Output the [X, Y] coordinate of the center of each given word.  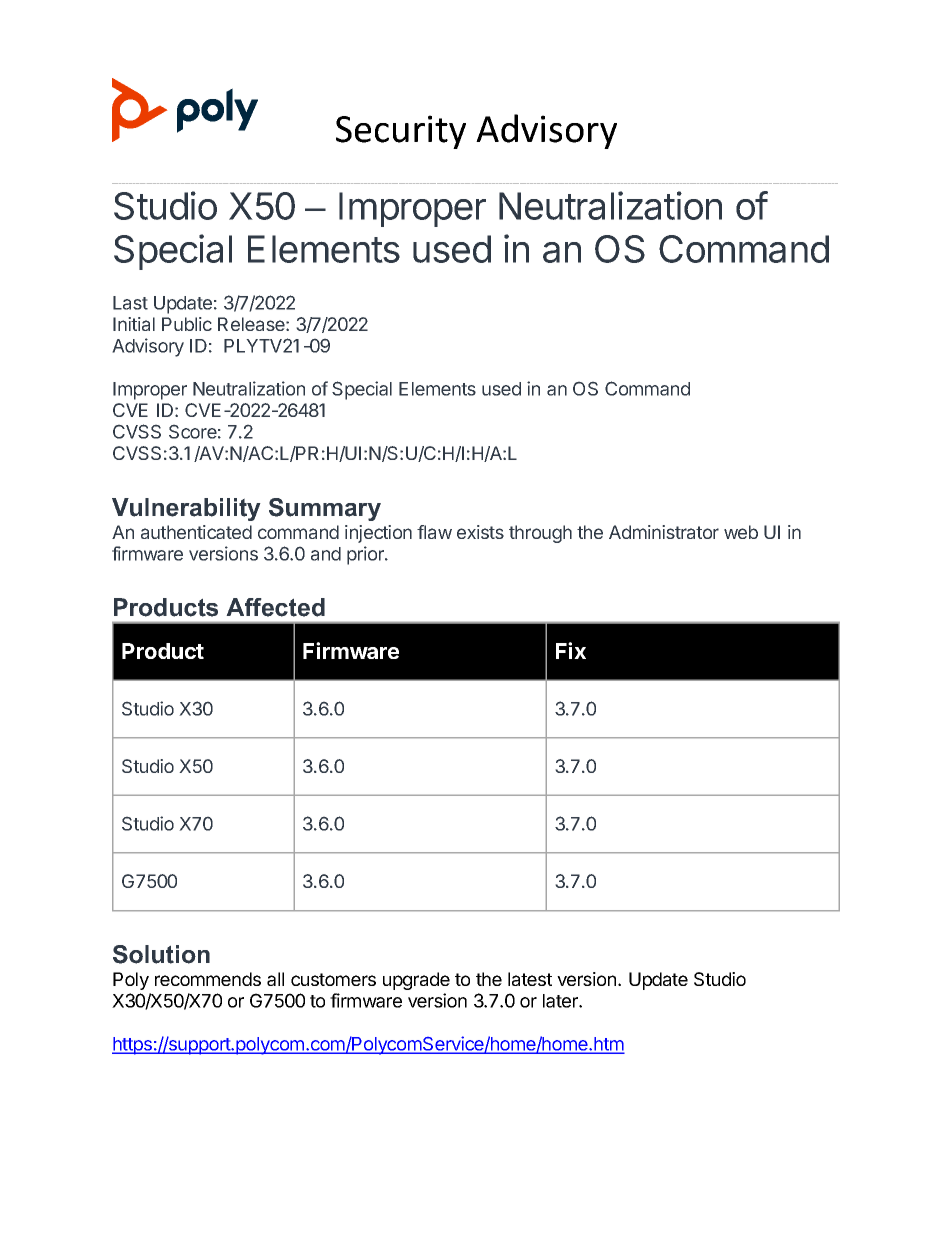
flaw [434, 532]
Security [401, 132]
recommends [208, 979]
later [561, 1001]
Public [187, 324]
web [741, 532]
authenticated [196, 532]
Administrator [664, 532]
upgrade [416, 981]
